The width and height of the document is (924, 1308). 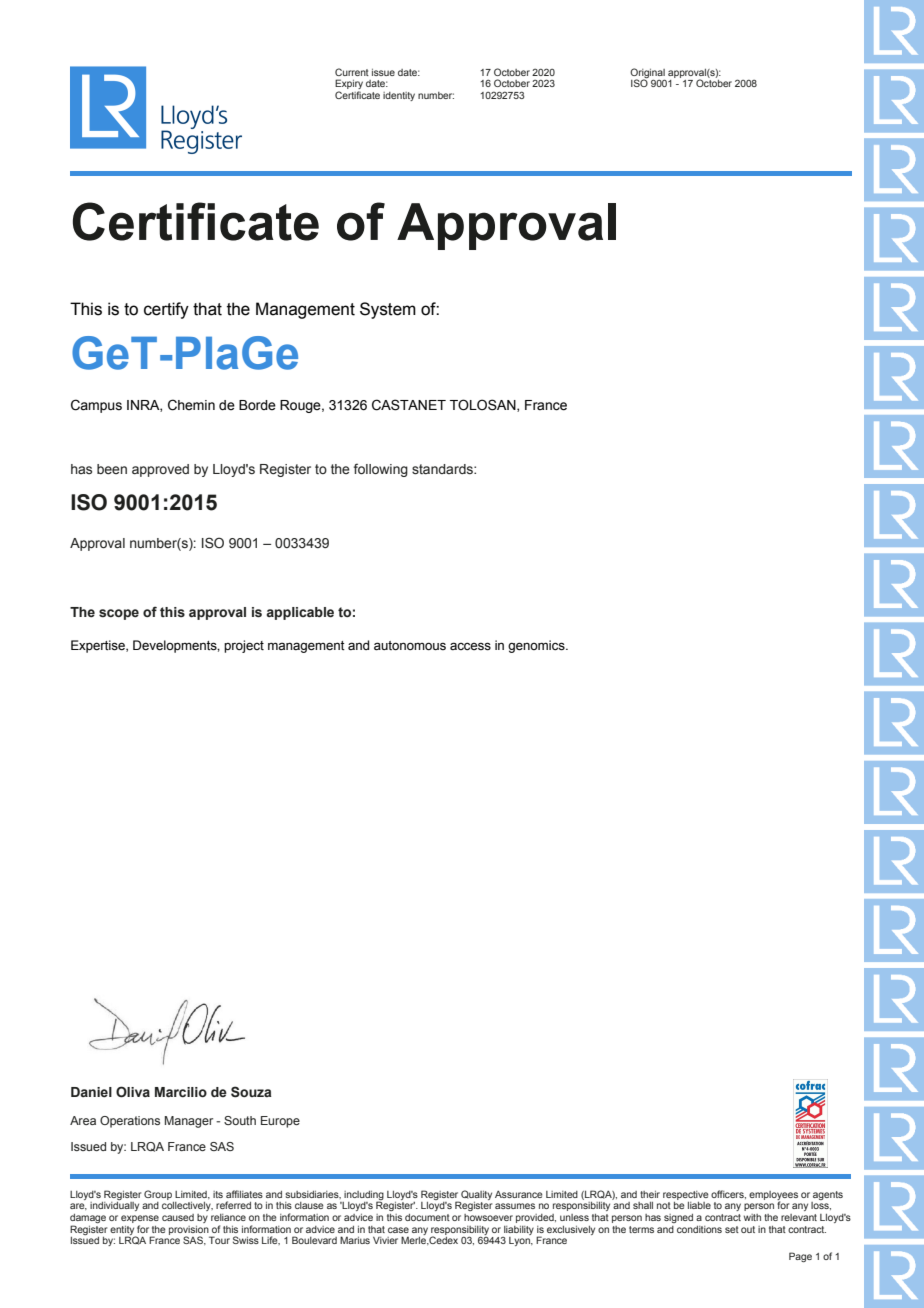 I want to click on access, so click(x=470, y=646).
